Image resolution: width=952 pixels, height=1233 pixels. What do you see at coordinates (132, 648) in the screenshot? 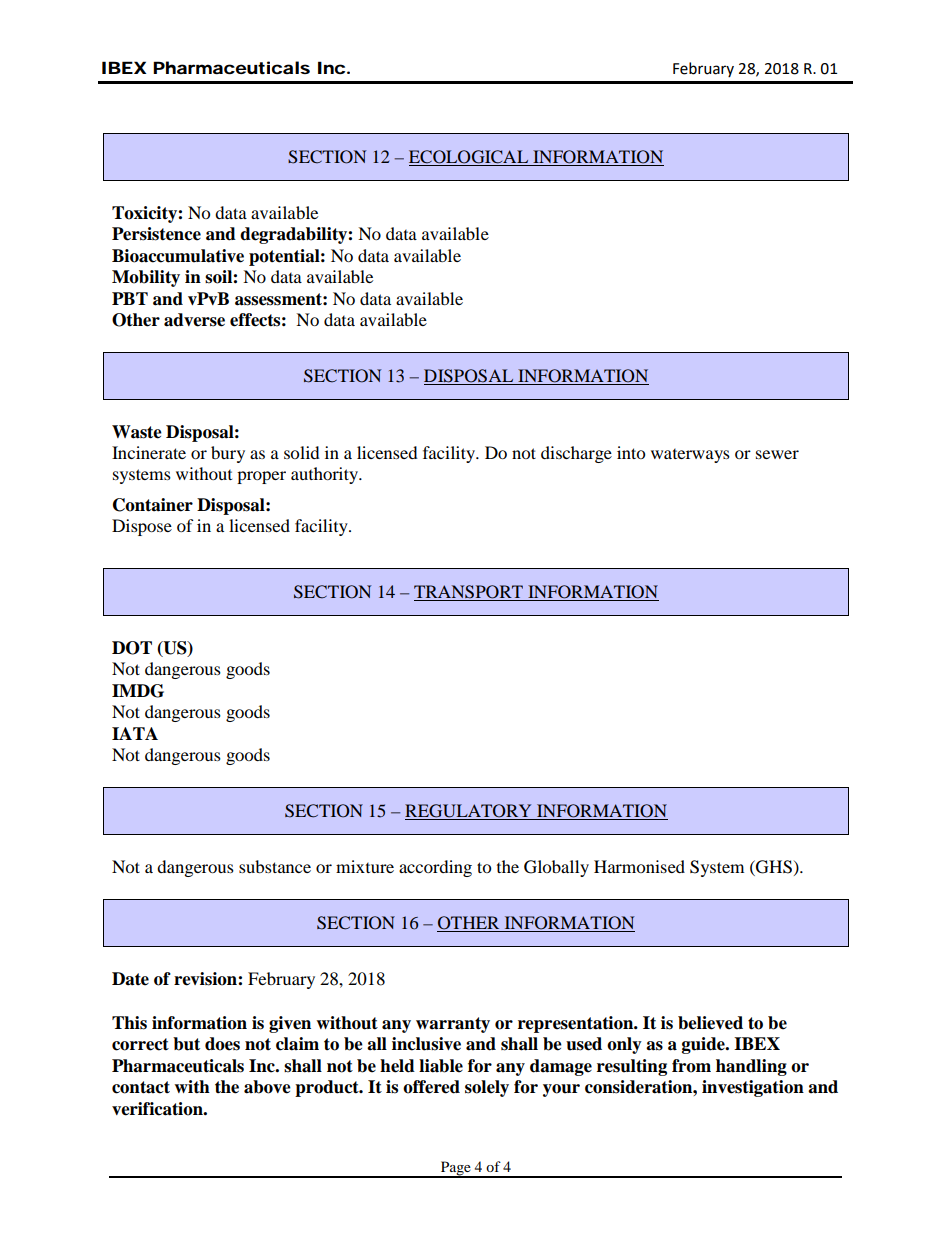
I see `DOT` at bounding box center [132, 648].
